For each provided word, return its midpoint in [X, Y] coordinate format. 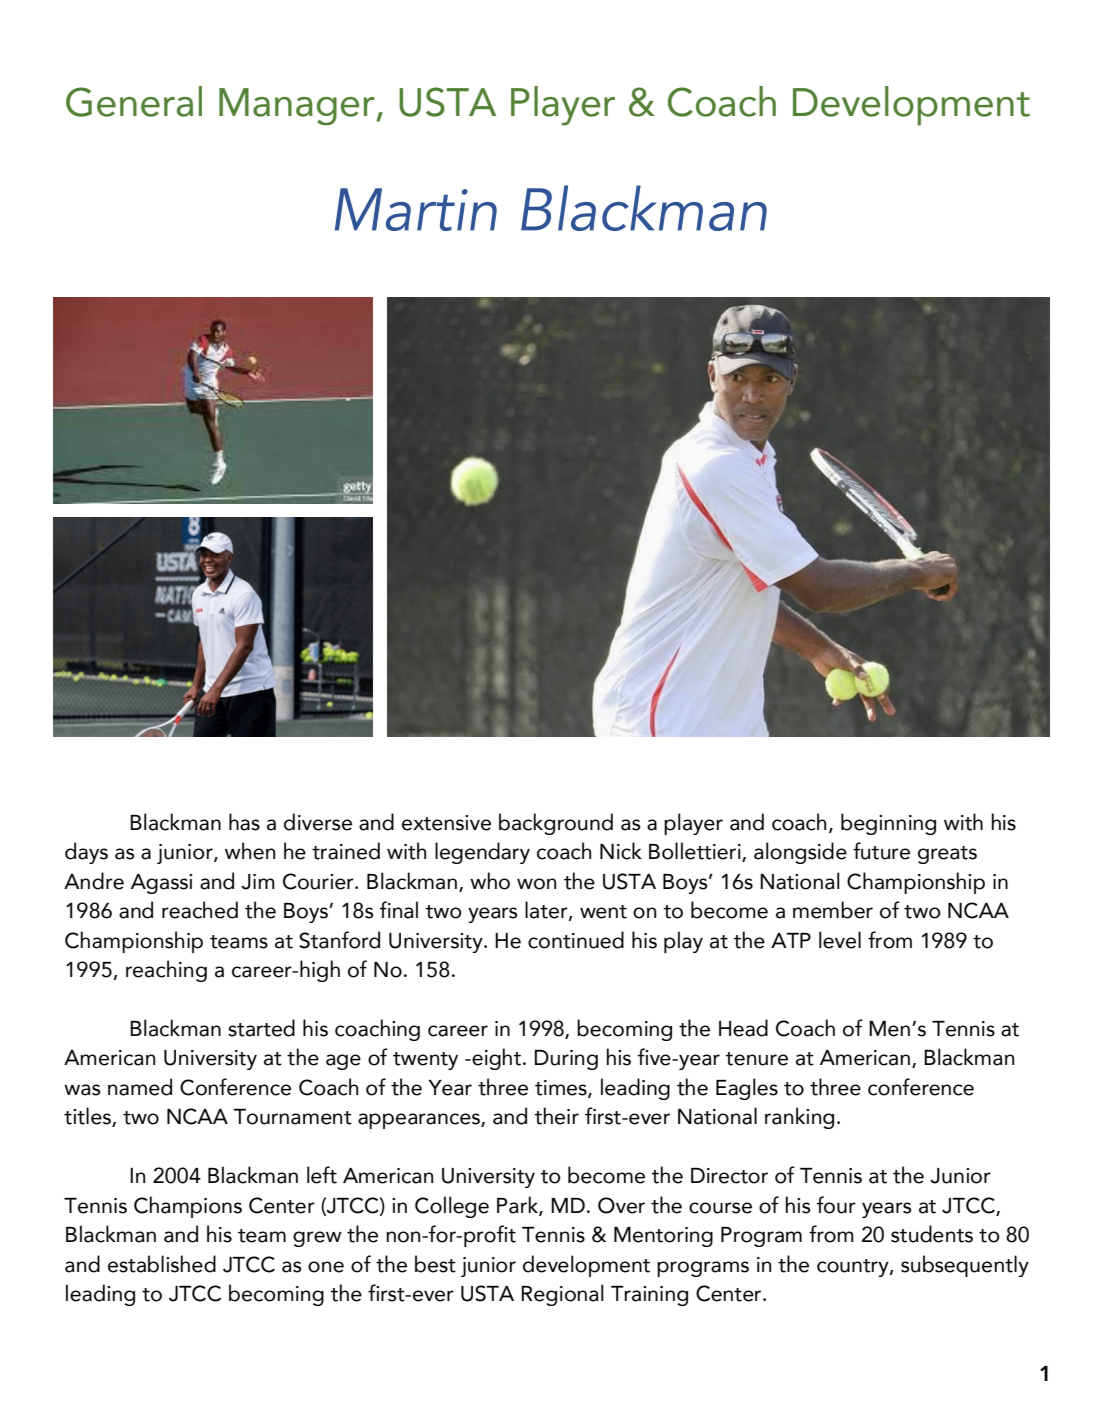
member [833, 910]
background [556, 824]
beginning [888, 824]
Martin [416, 209]
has [244, 822]
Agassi [161, 884]
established [162, 1264]
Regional [562, 1295]
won [536, 884]
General [134, 101]
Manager [298, 107]
